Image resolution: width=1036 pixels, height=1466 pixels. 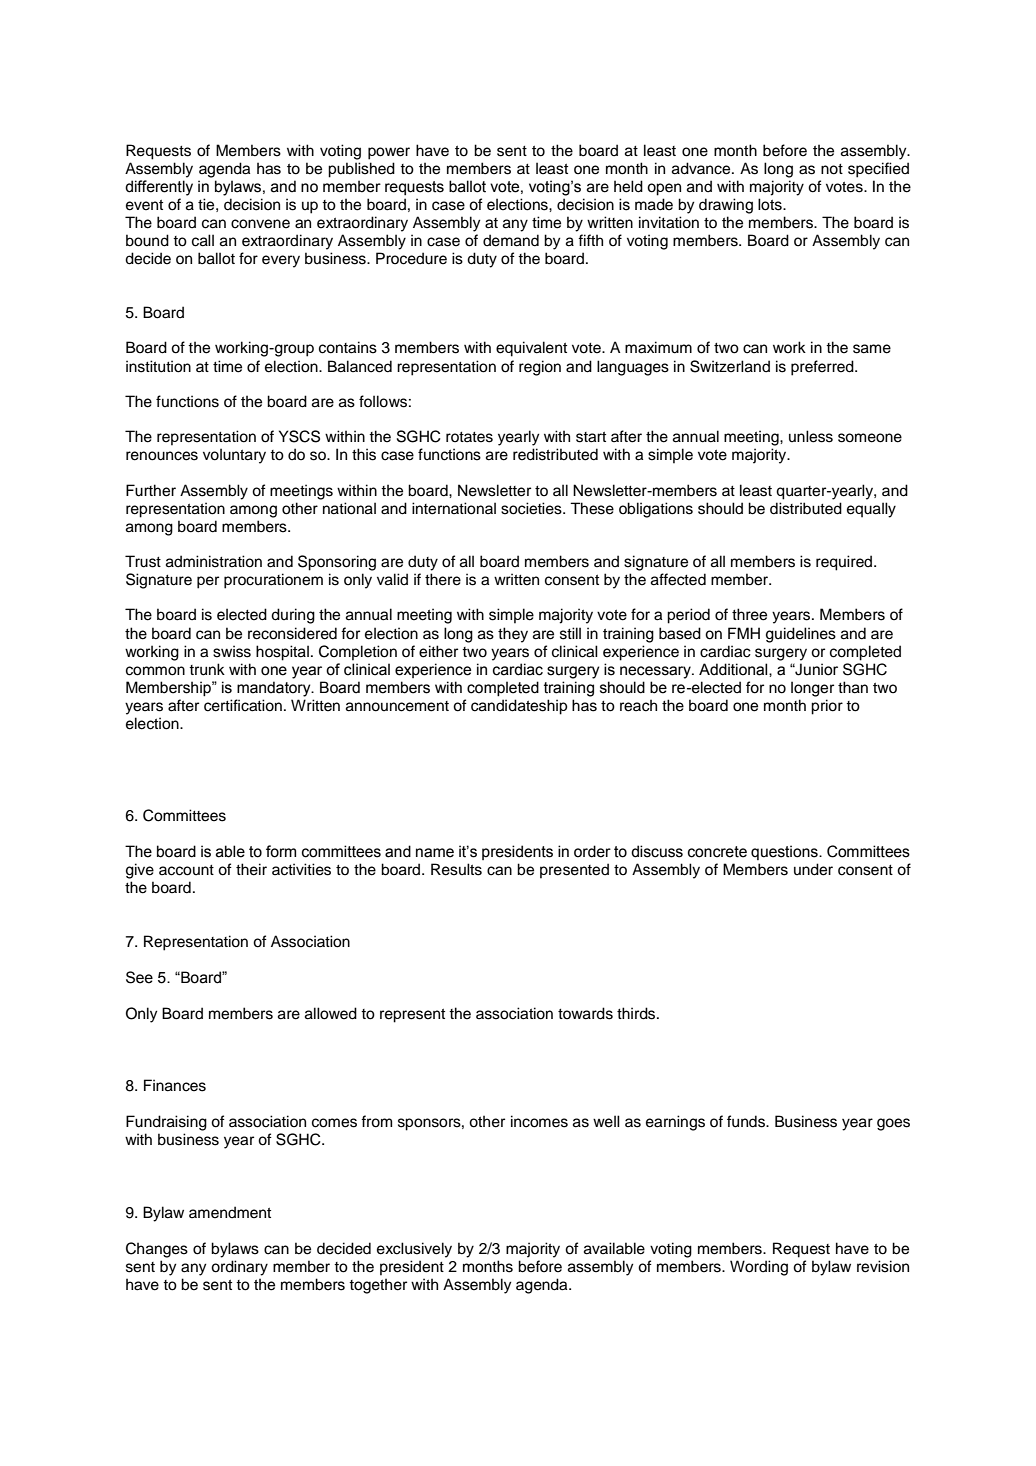 I want to click on demand, so click(x=511, y=240).
